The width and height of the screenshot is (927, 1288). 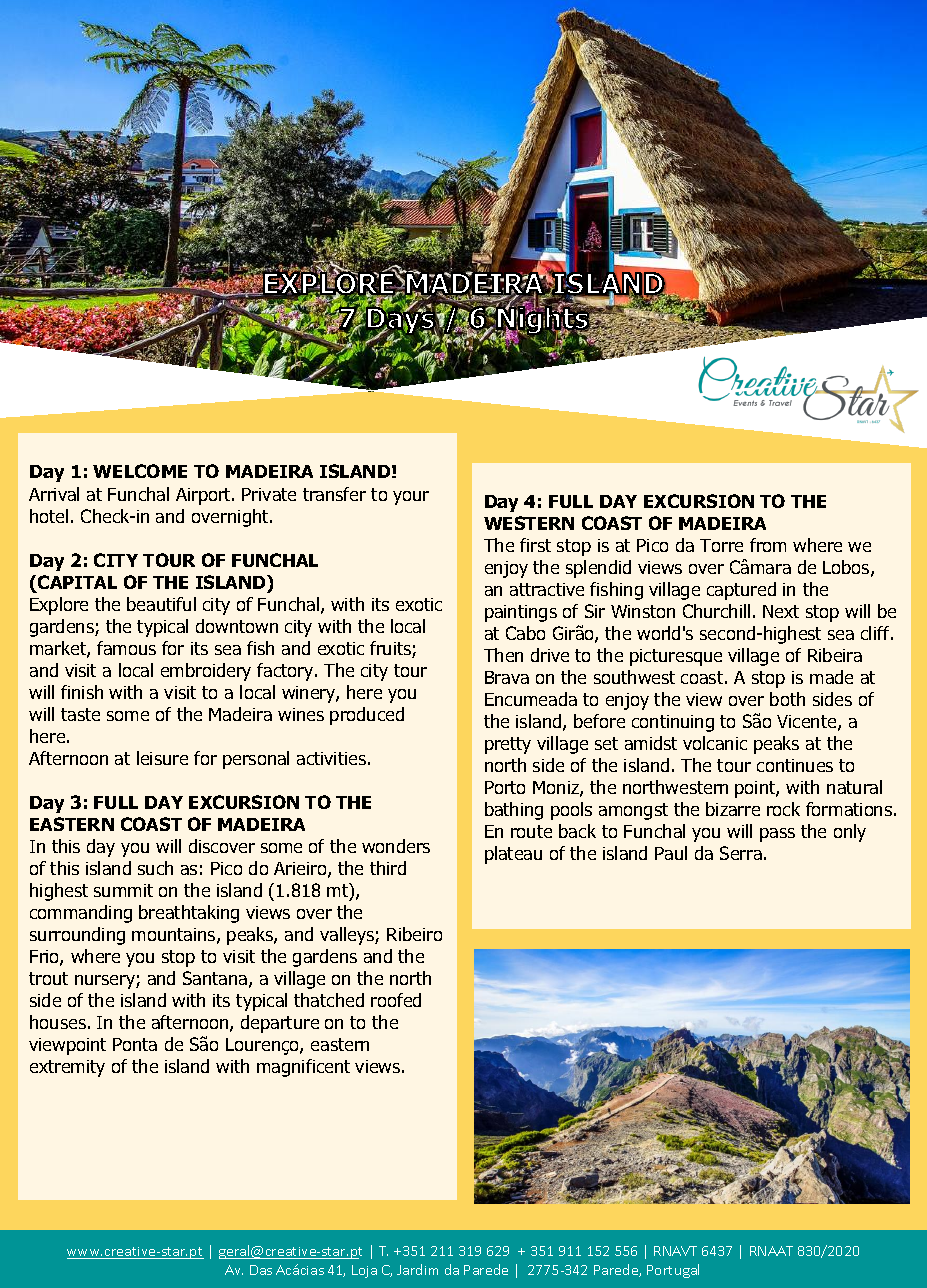 What do you see at coordinates (140, 471) in the screenshot?
I see `WELCOME` at bounding box center [140, 471].
